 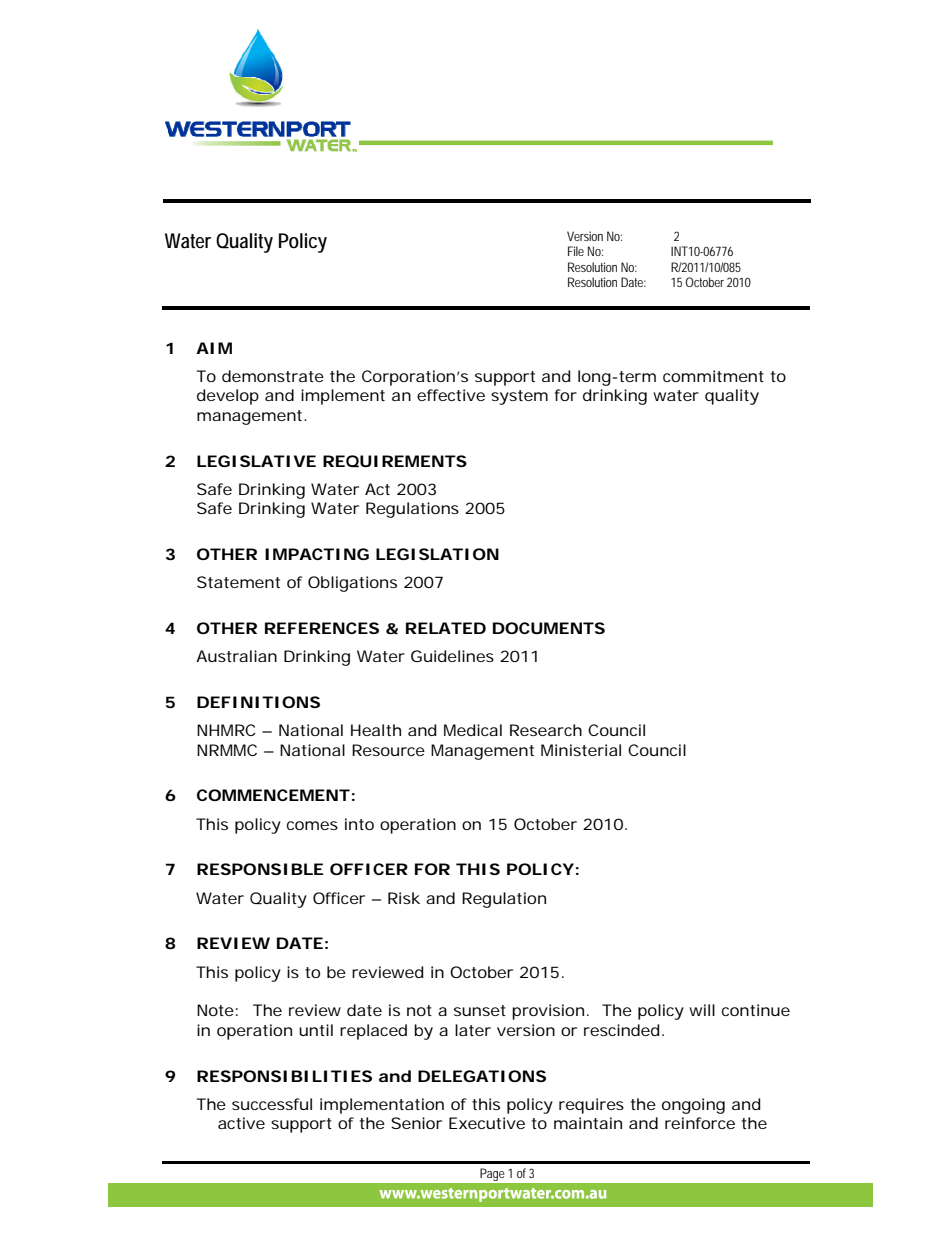 What do you see at coordinates (576, 251) in the screenshot?
I see `File` at bounding box center [576, 251].
